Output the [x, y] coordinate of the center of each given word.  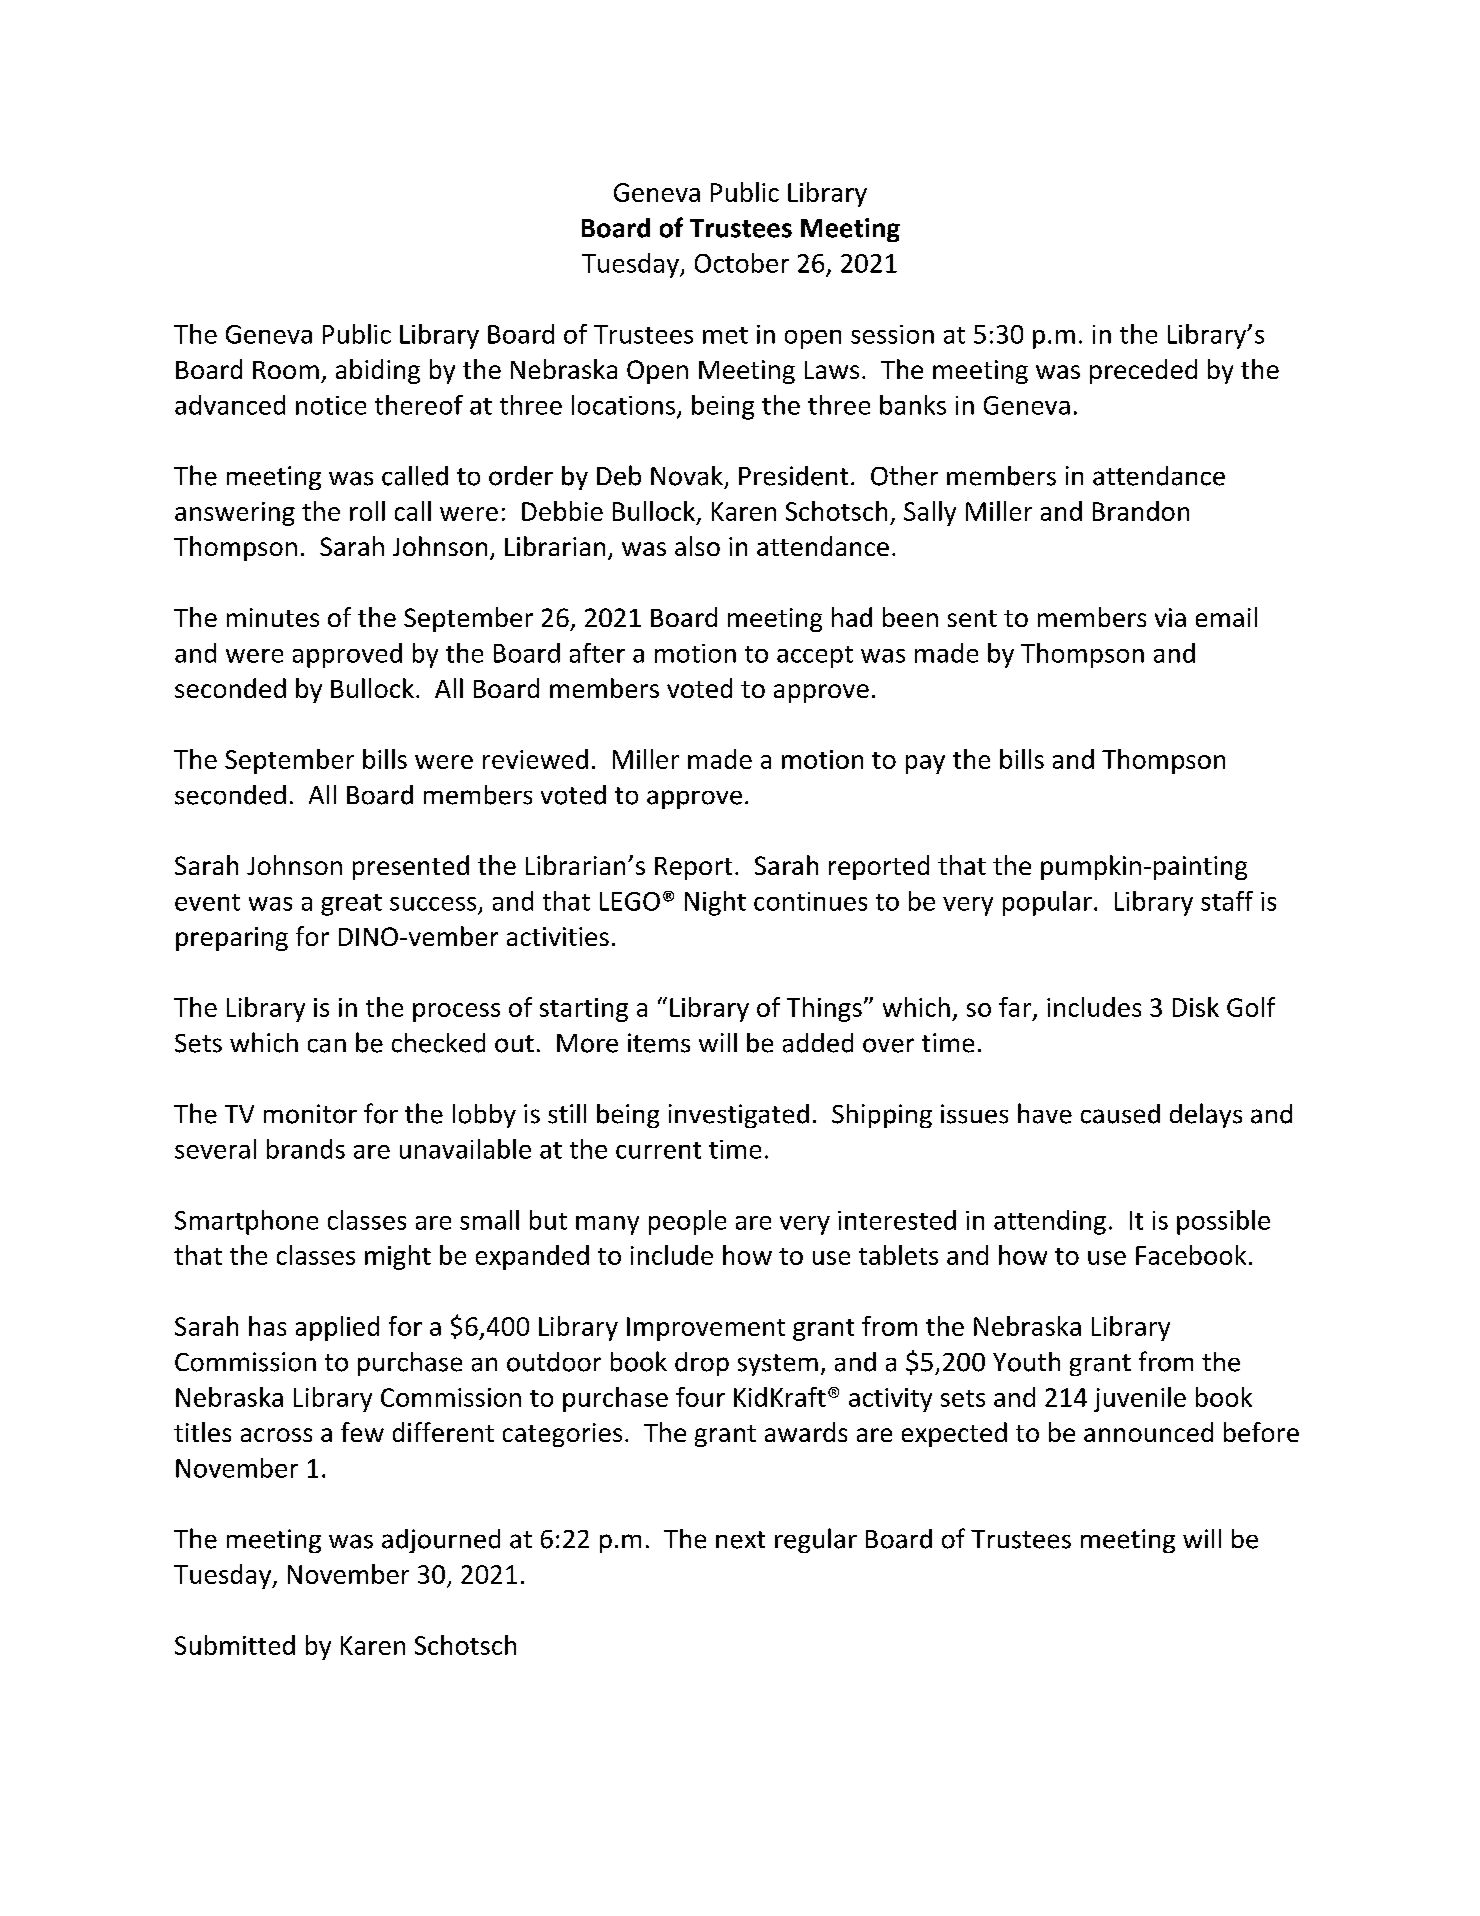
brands [306, 1149]
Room [286, 370]
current [658, 1150]
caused [1120, 1114]
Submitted [235, 1645]
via [1170, 617]
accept [815, 657]
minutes [273, 617]
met [725, 335]
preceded [1143, 371]
